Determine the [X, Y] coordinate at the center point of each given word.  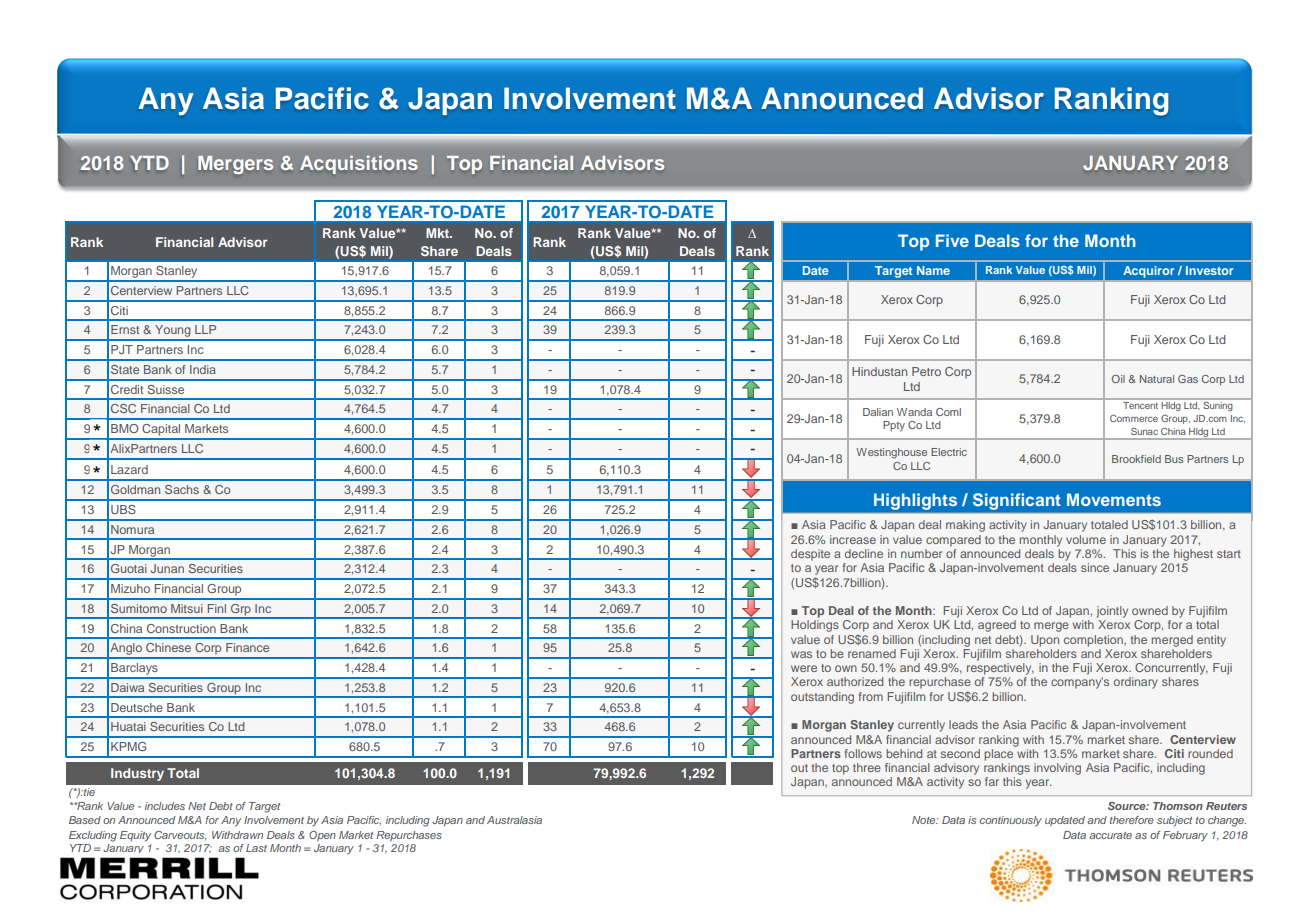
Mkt [438, 233]
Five [952, 240]
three [867, 767]
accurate [1110, 835]
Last [256, 848]
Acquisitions [359, 165]
